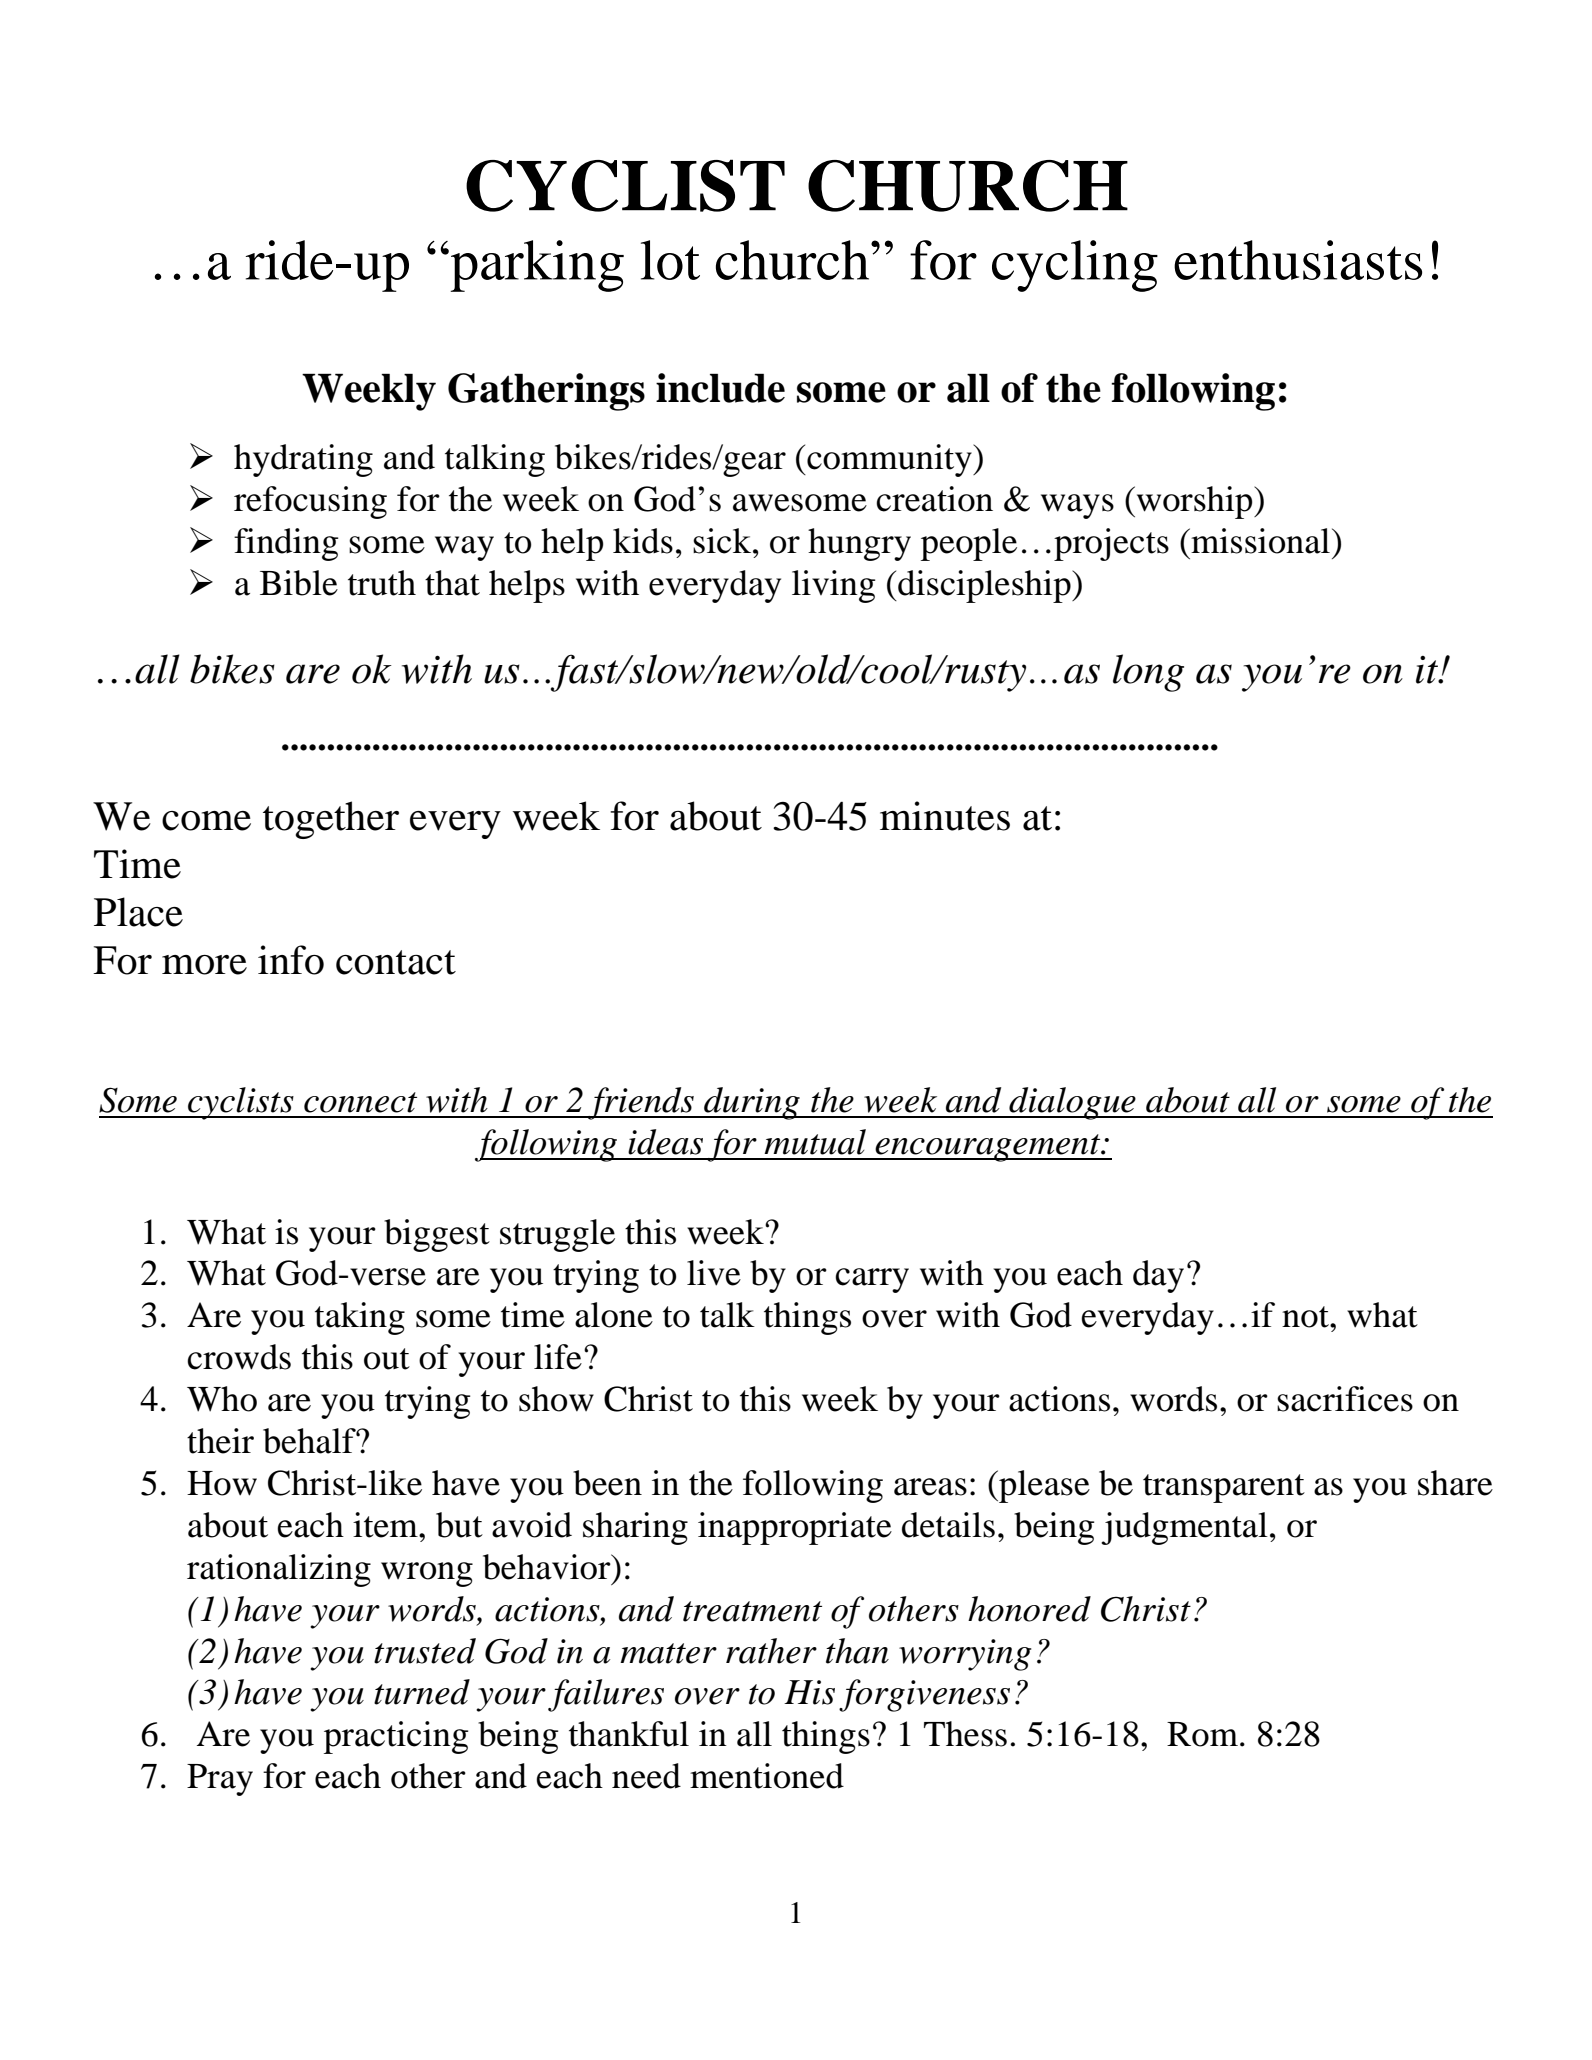 Image resolution: width=1592 pixels, height=2060 pixels. I want to click on mentioned, so click(767, 1776).
